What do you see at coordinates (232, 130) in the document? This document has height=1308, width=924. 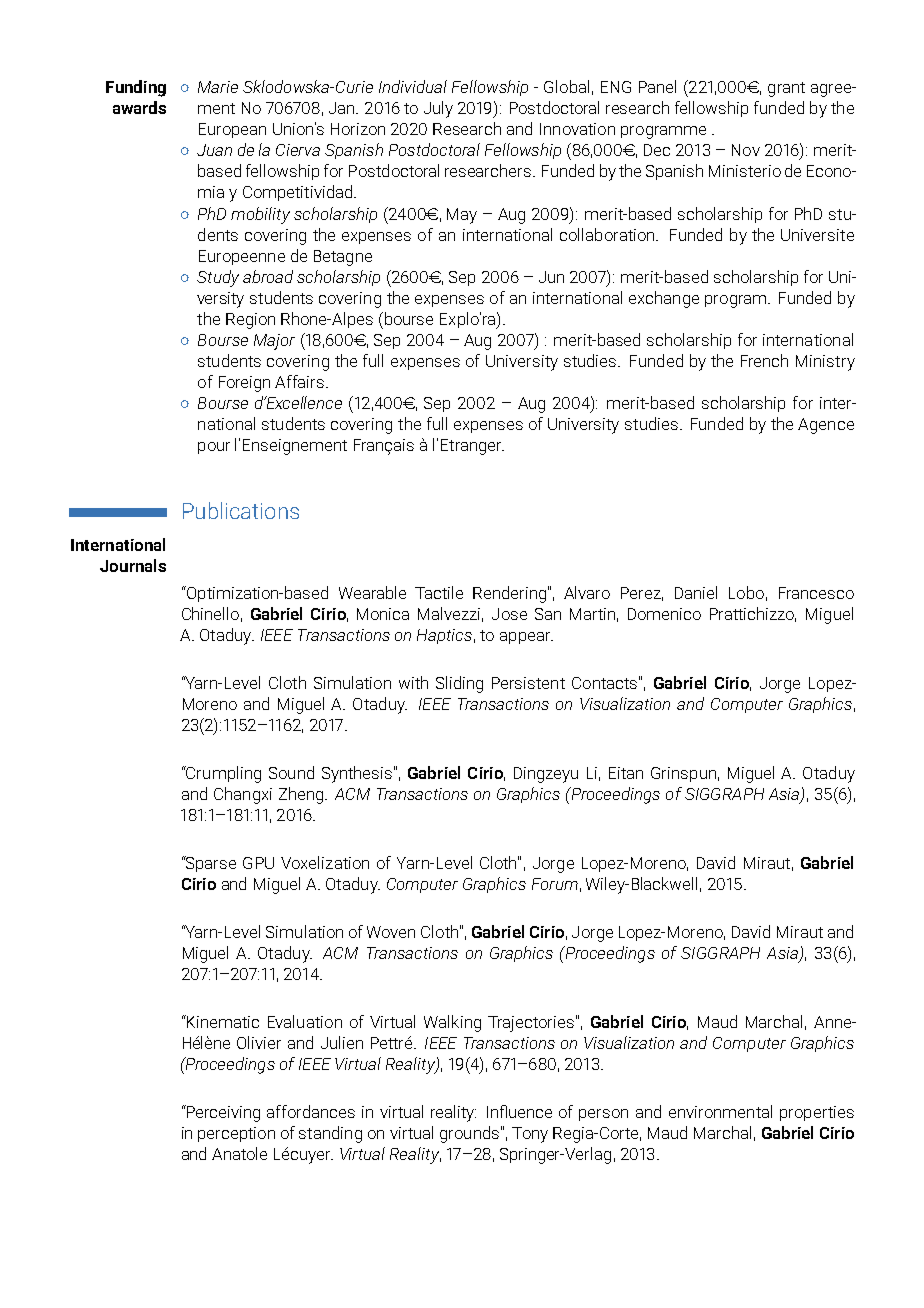 I see `European` at bounding box center [232, 130].
